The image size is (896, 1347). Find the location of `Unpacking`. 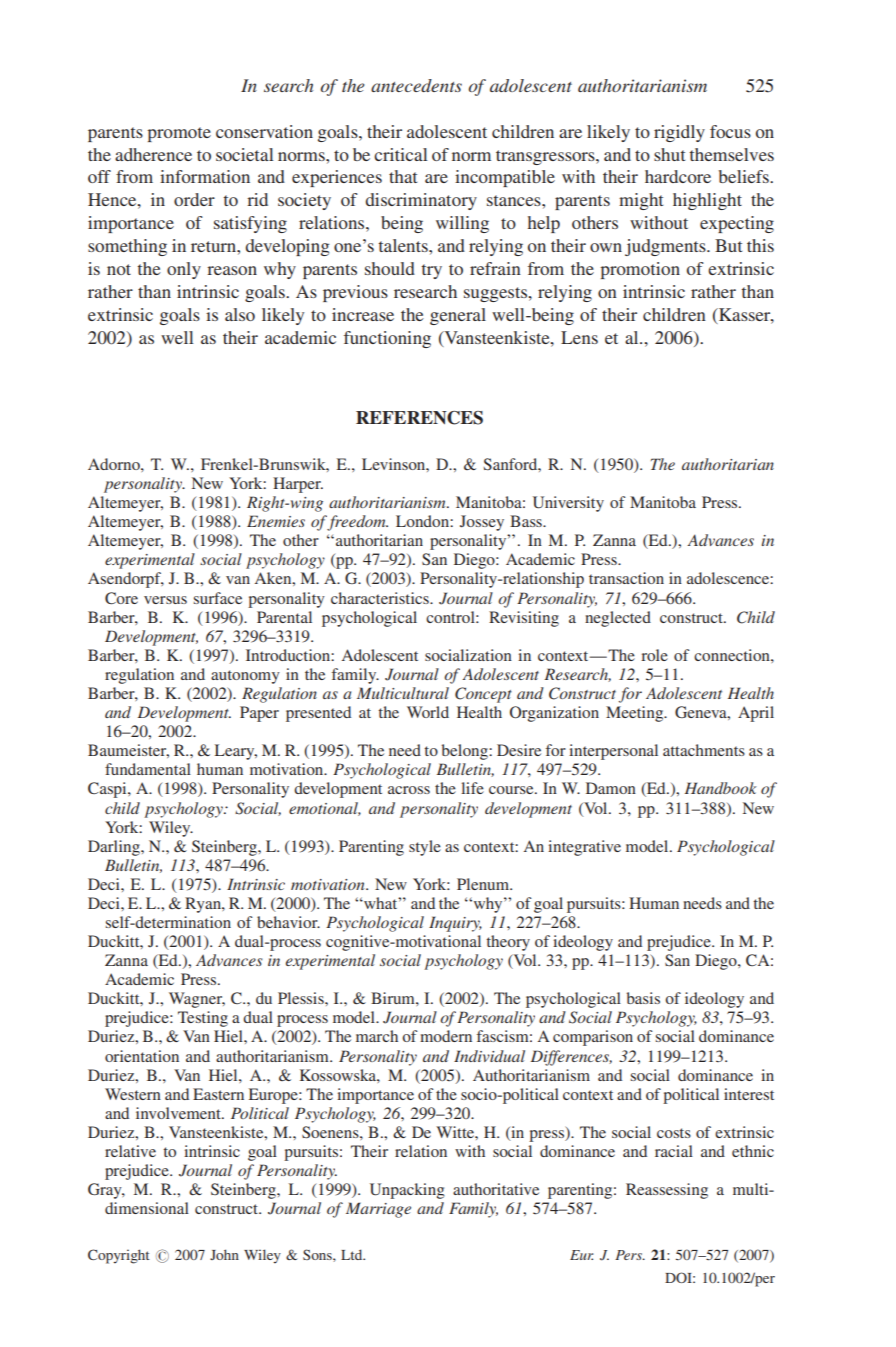

Unpacking is located at coordinates (407, 1191).
